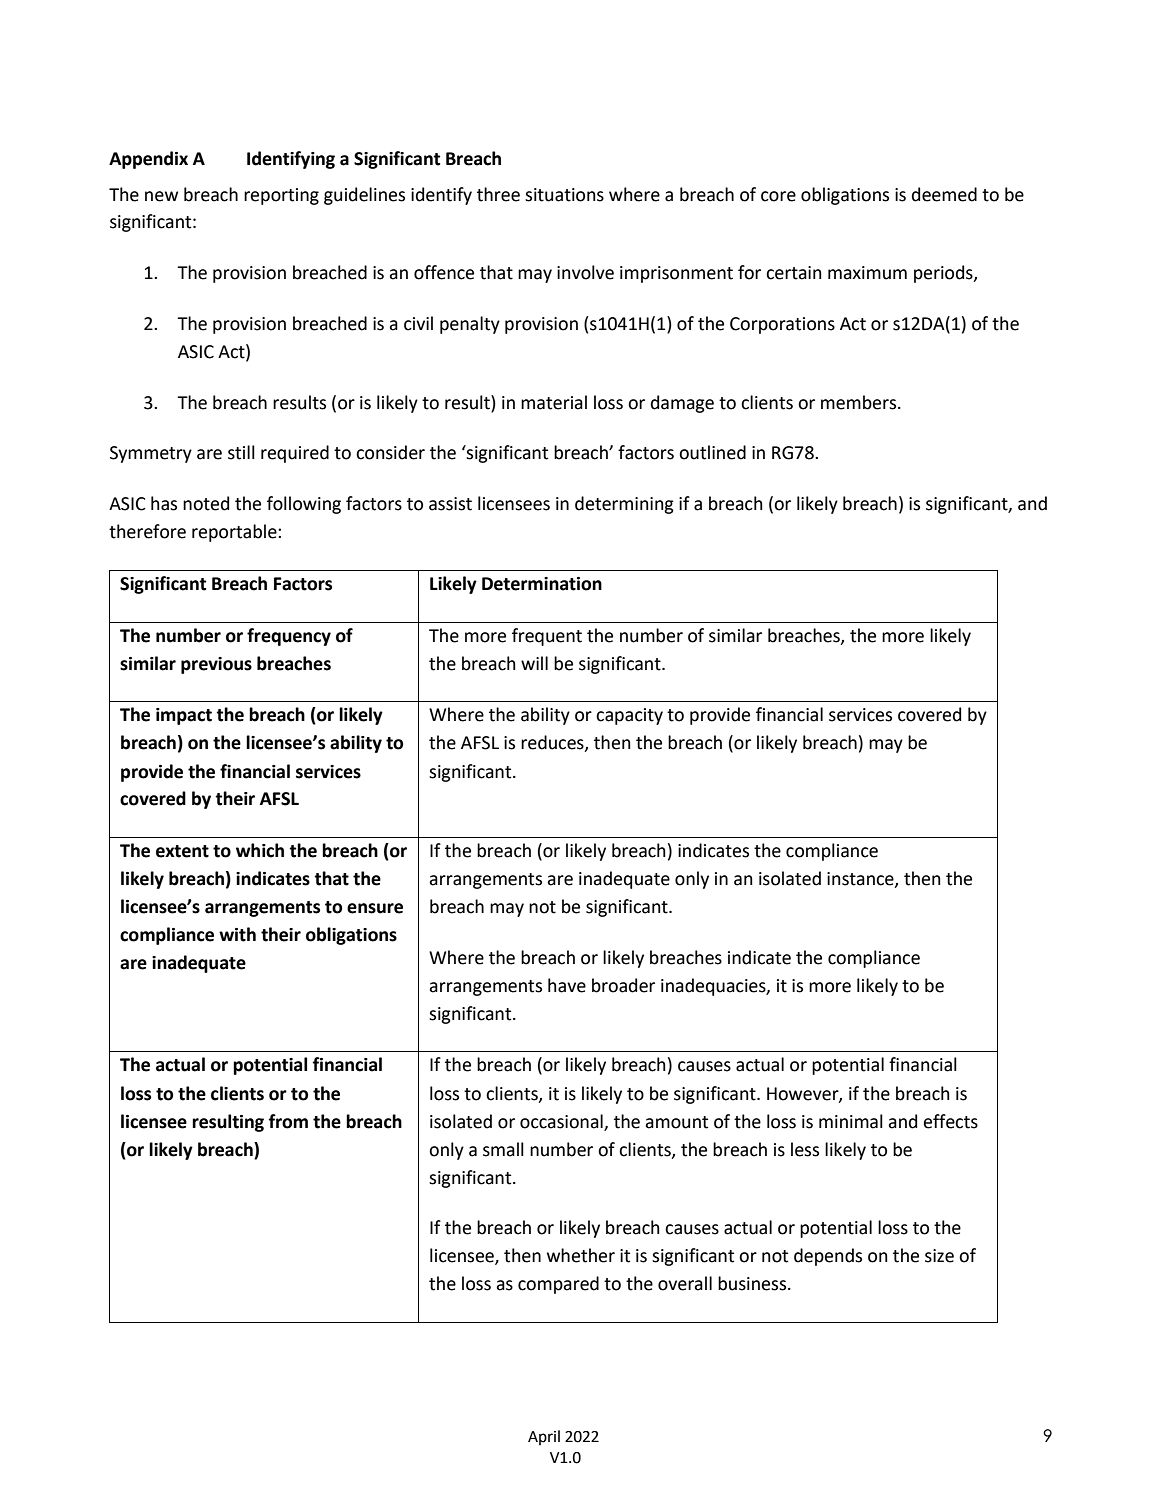  I want to click on core, so click(778, 196).
